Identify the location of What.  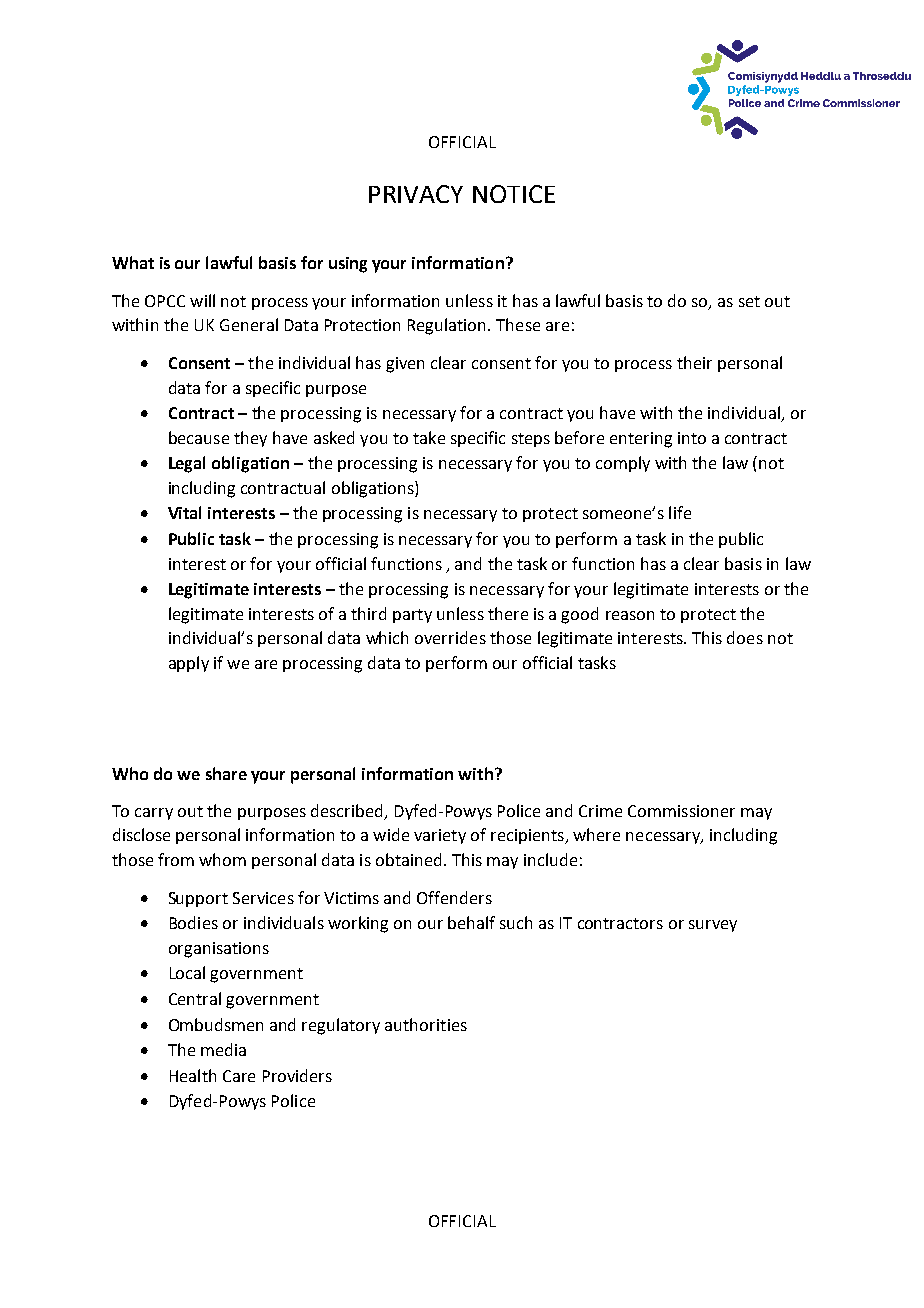
(133, 262).
